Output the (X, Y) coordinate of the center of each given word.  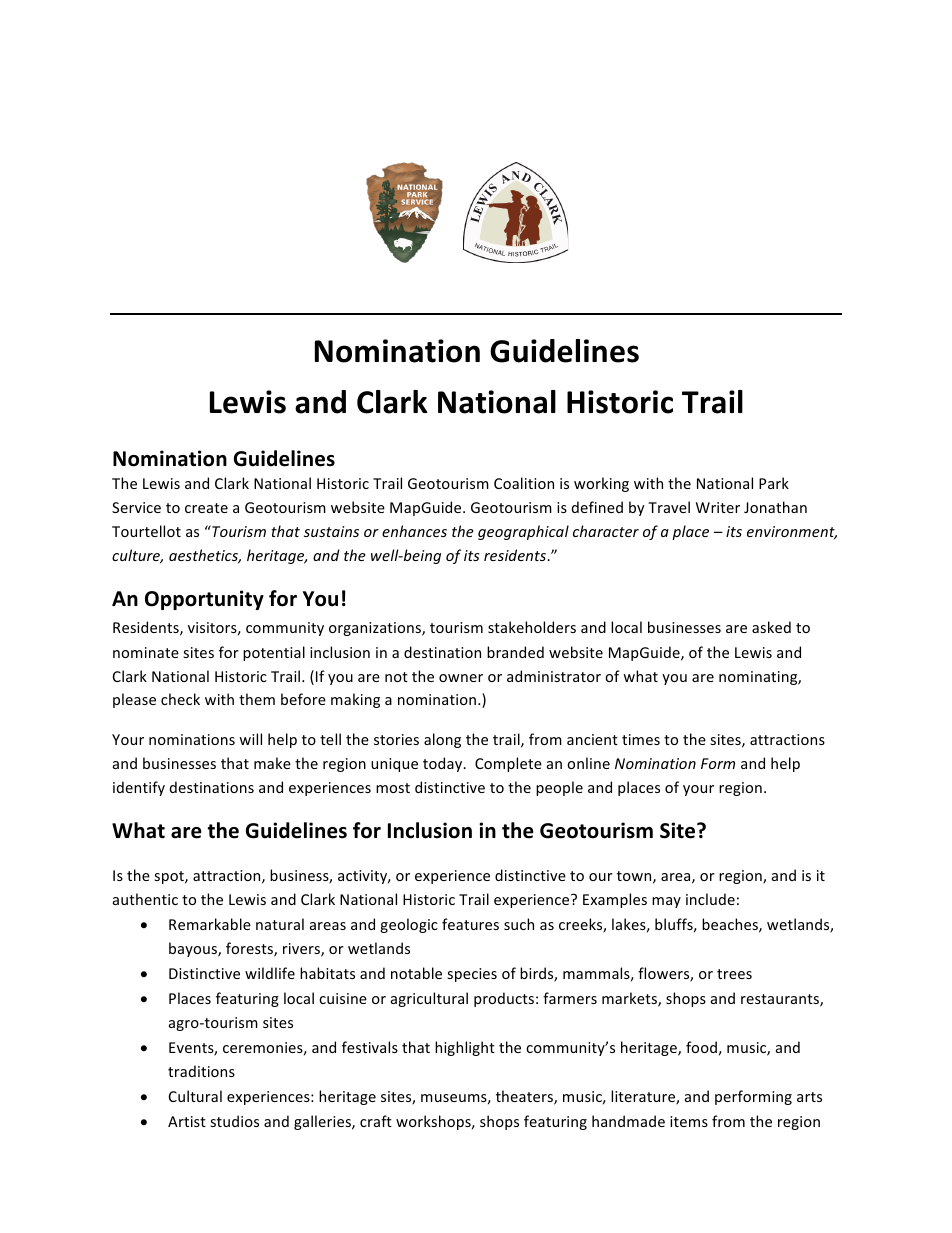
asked (771, 627)
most (393, 788)
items (689, 1121)
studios (234, 1121)
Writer (718, 507)
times (641, 739)
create (206, 508)
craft (376, 1121)
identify (139, 788)
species (472, 975)
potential (274, 653)
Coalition (524, 483)
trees (734, 974)
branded (515, 652)
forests (250, 949)
